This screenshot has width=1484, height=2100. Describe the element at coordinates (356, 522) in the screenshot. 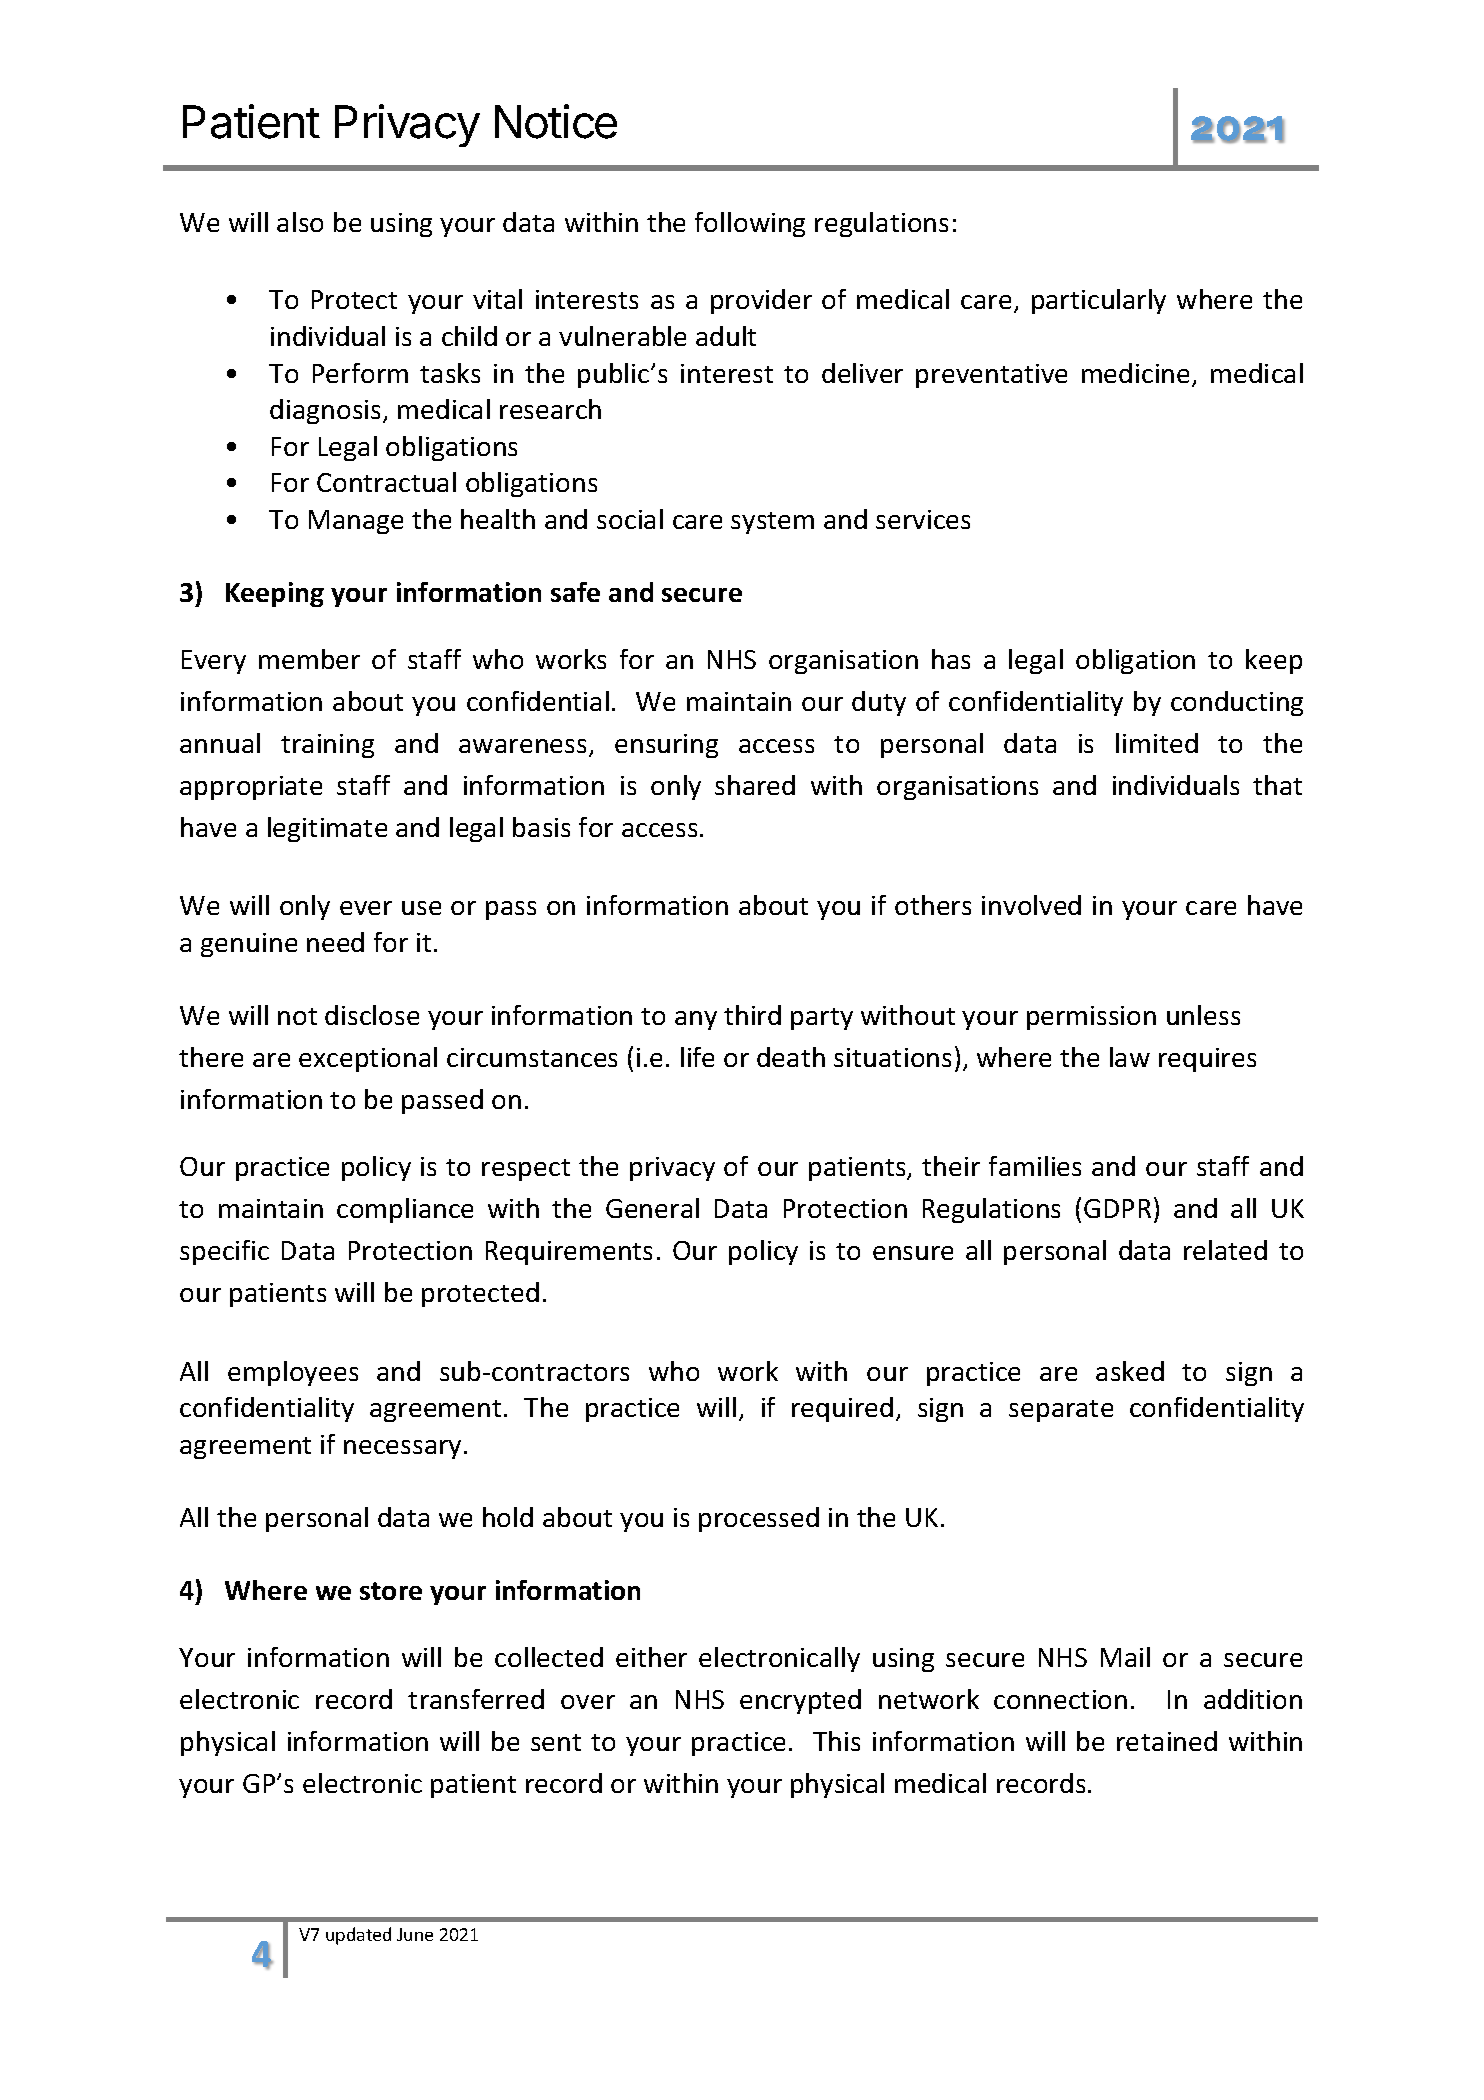

I see `Manage` at that location.
